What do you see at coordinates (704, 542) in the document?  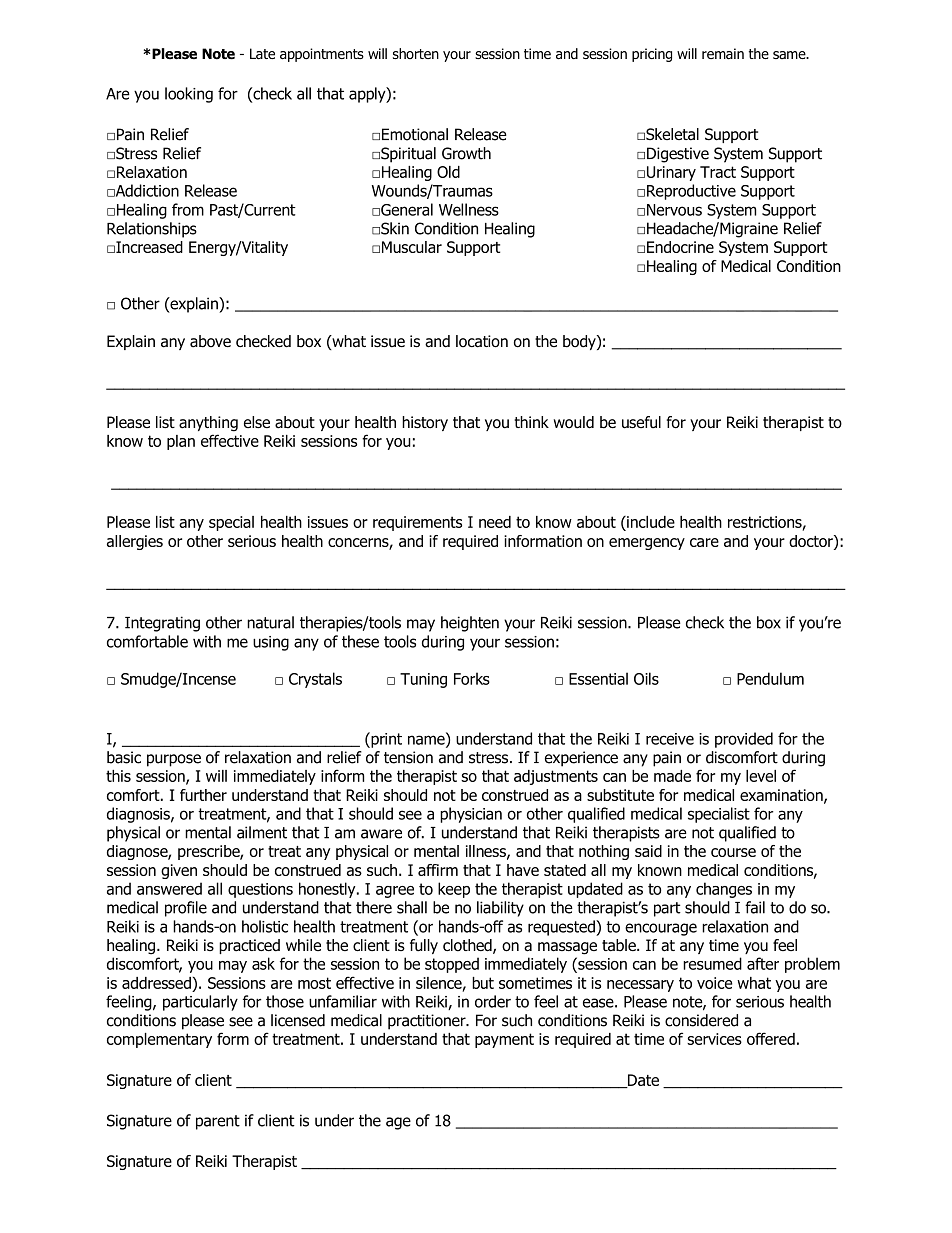 I see `care` at bounding box center [704, 542].
